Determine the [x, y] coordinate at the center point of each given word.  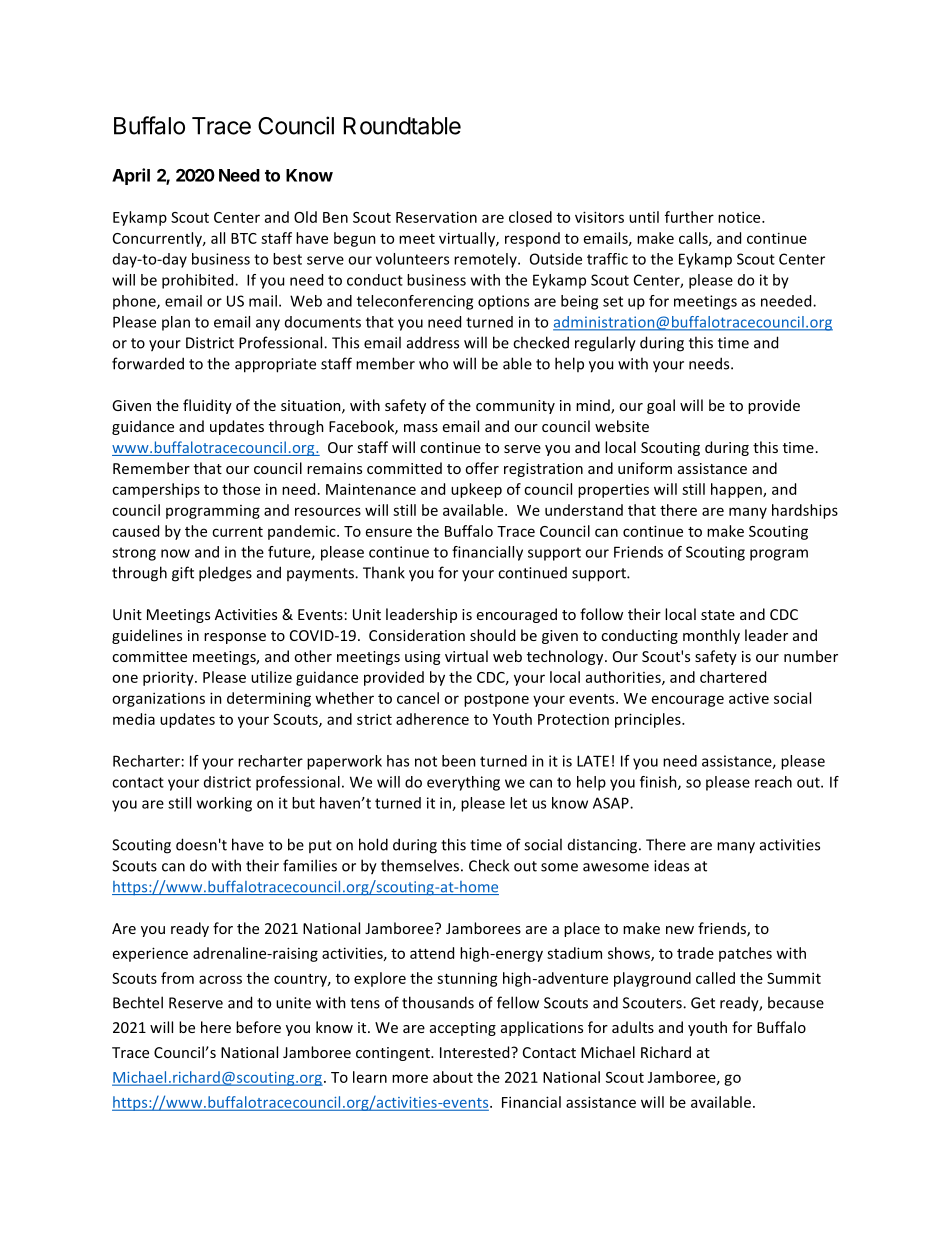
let [518, 803]
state [718, 615]
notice [740, 217]
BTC [244, 238]
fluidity [207, 406]
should [492, 635]
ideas [671, 865]
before [258, 1027]
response [235, 638]
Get [703, 1003]
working [224, 804]
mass [421, 428]
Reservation [436, 217]
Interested [476, 1052]
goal [661, 406]
